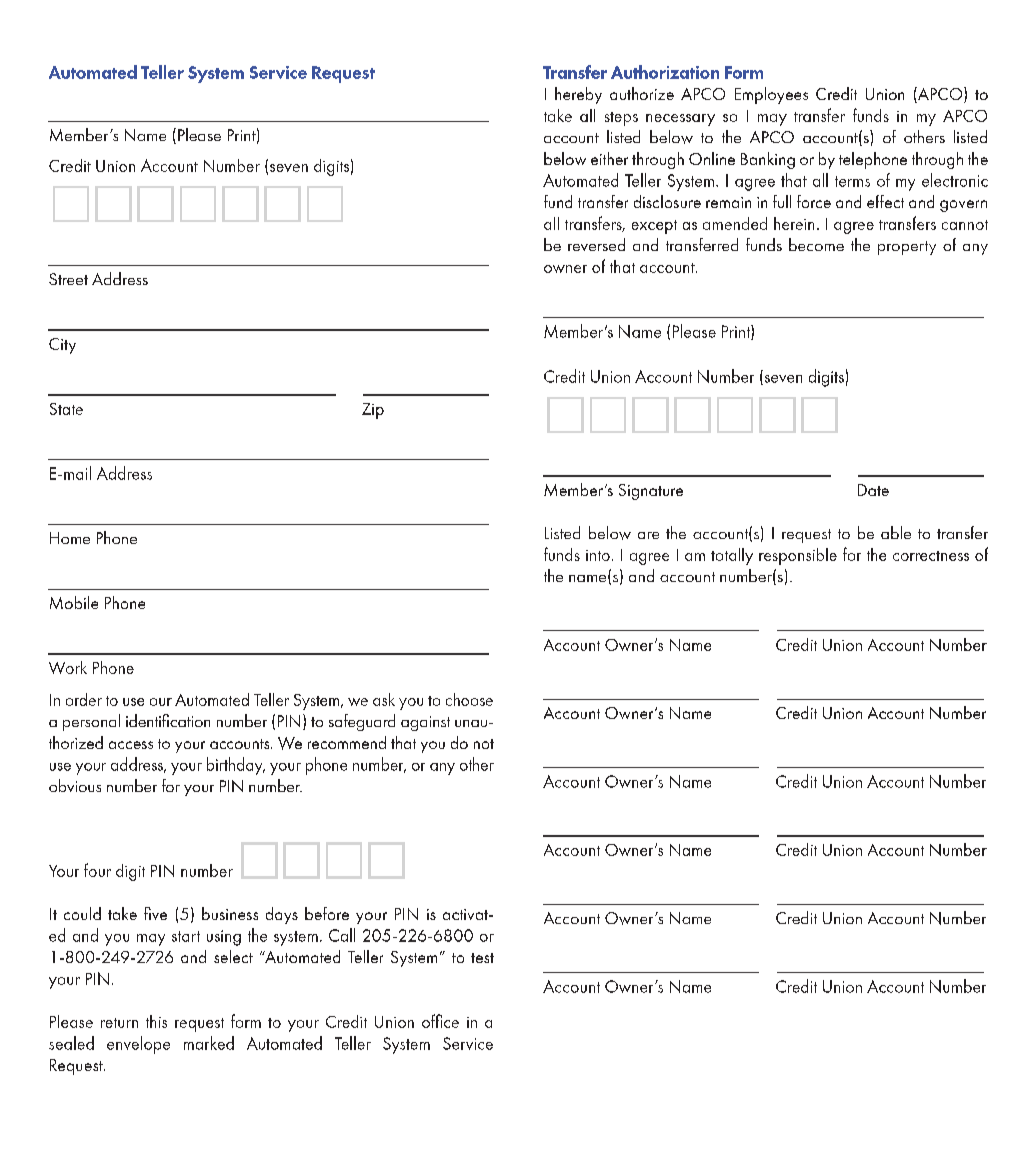 This screenshot has height=1166, width=1036. What do you see at coordinates (578, 95) in the screenshot?
I see `hereby` at bounding box center [578, 95].
